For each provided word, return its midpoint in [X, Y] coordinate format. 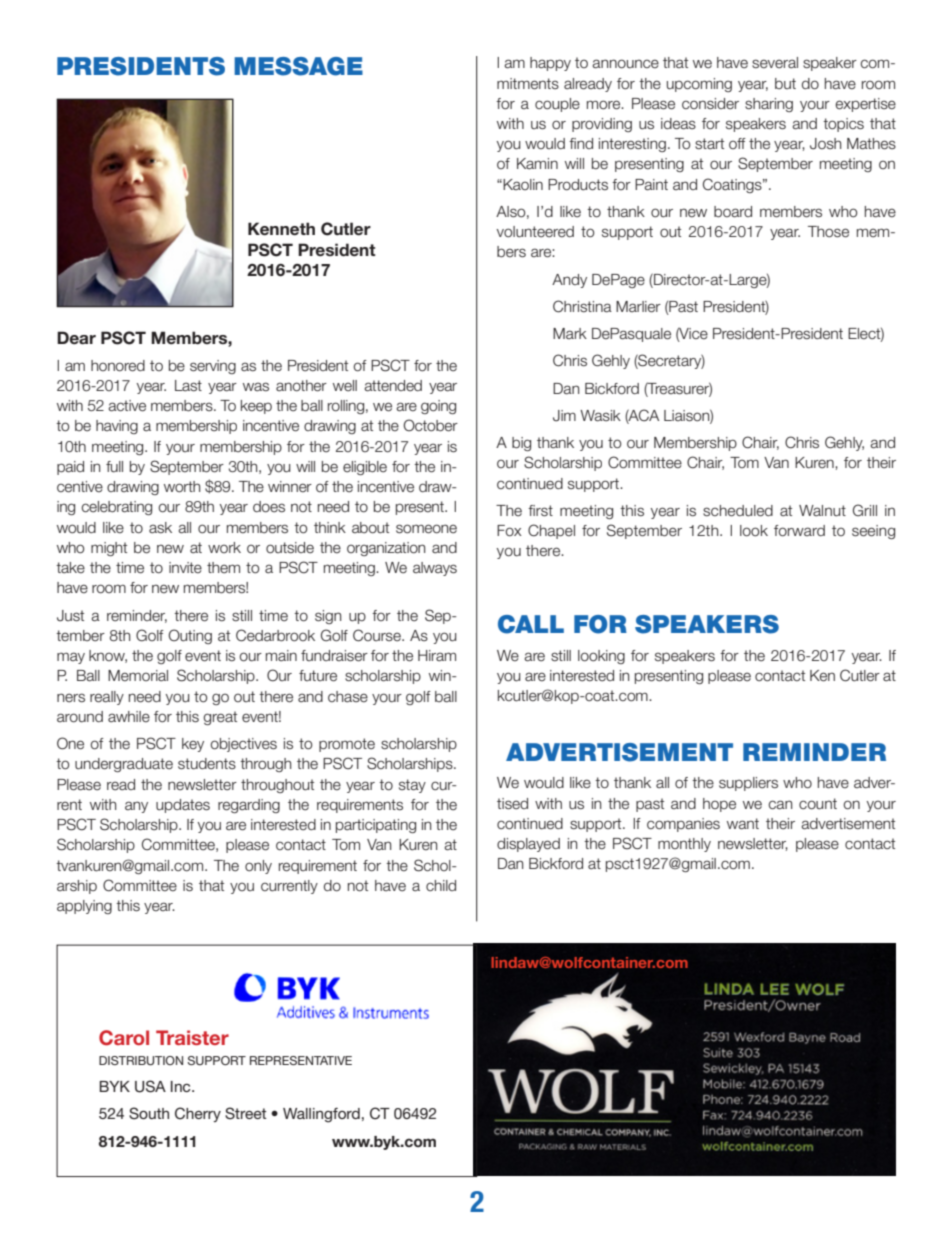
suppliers [748, 784]
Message [298, 66]
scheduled [738, 511]
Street [246, 1113]
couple [557, 105]
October [430, 425]
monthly [684, 845]
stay [412, 786]
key [193, 745]
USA [150, 1086]
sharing [769, 105]
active [127, 406]
